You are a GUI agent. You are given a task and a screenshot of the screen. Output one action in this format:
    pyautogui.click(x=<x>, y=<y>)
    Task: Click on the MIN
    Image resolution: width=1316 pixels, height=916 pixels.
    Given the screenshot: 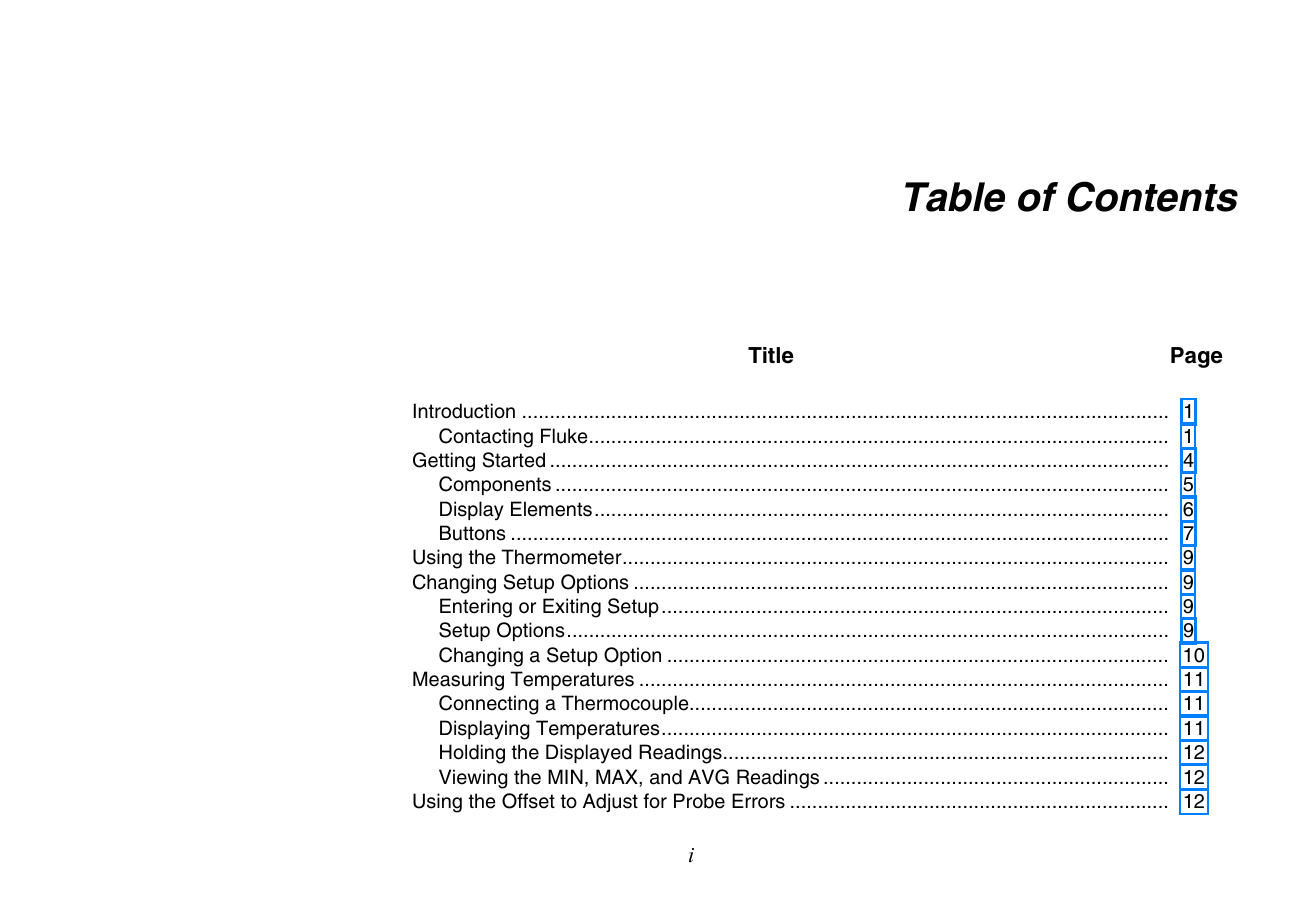 What is the action you would take?
    pyautogui.click(x=565, y=776)
